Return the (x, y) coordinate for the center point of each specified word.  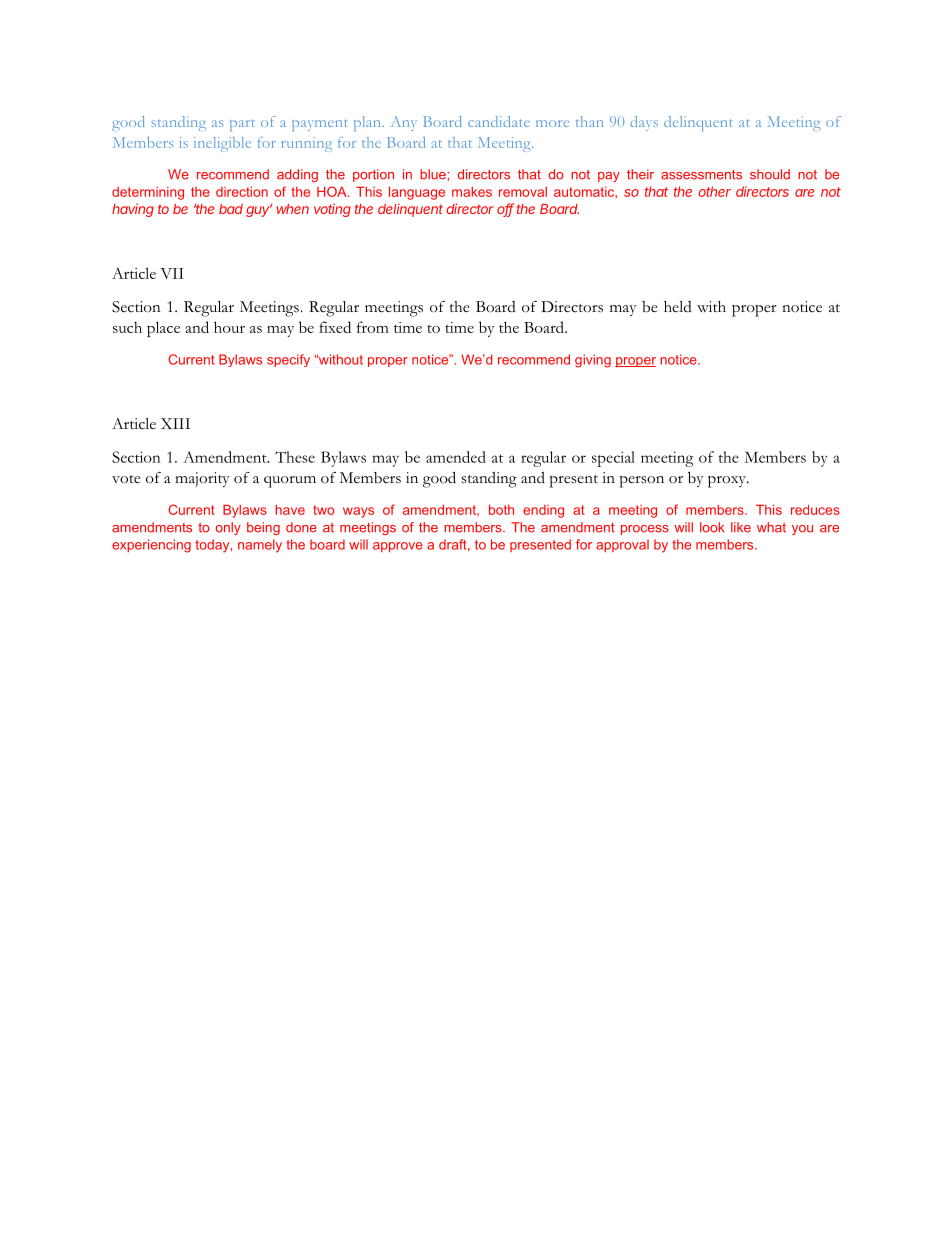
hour (229, 327)
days (644, 123)
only (228, 528)
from (373, 327)
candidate (499, 121)
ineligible (222, 144)
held (678, 306)
